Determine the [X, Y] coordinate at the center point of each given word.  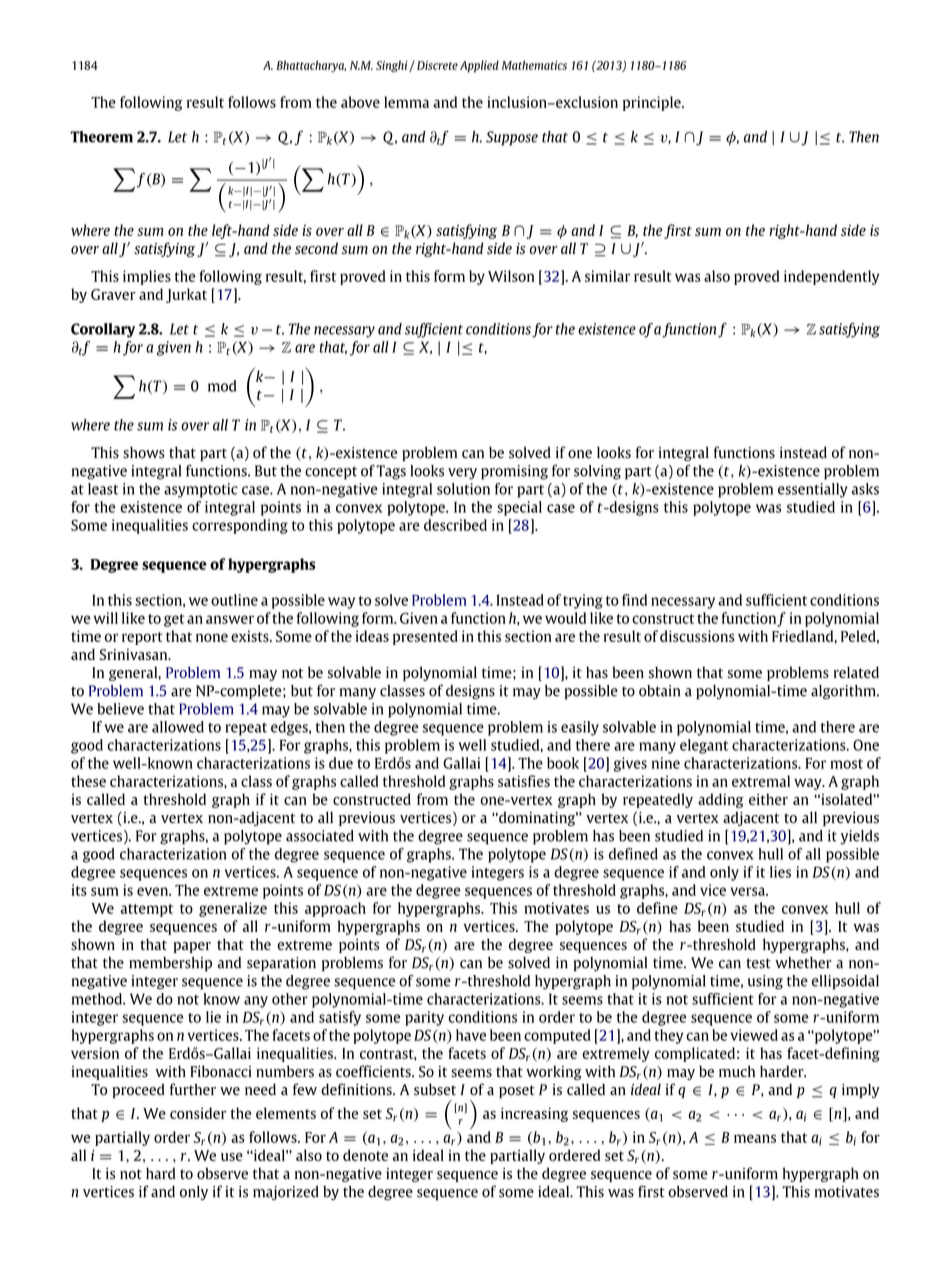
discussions [697, 636]
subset [435, 1089]
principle [653, 103]
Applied [479, 66]
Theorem [101, 137]
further [193, 1089]
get [174, 620]
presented [425, 637]
